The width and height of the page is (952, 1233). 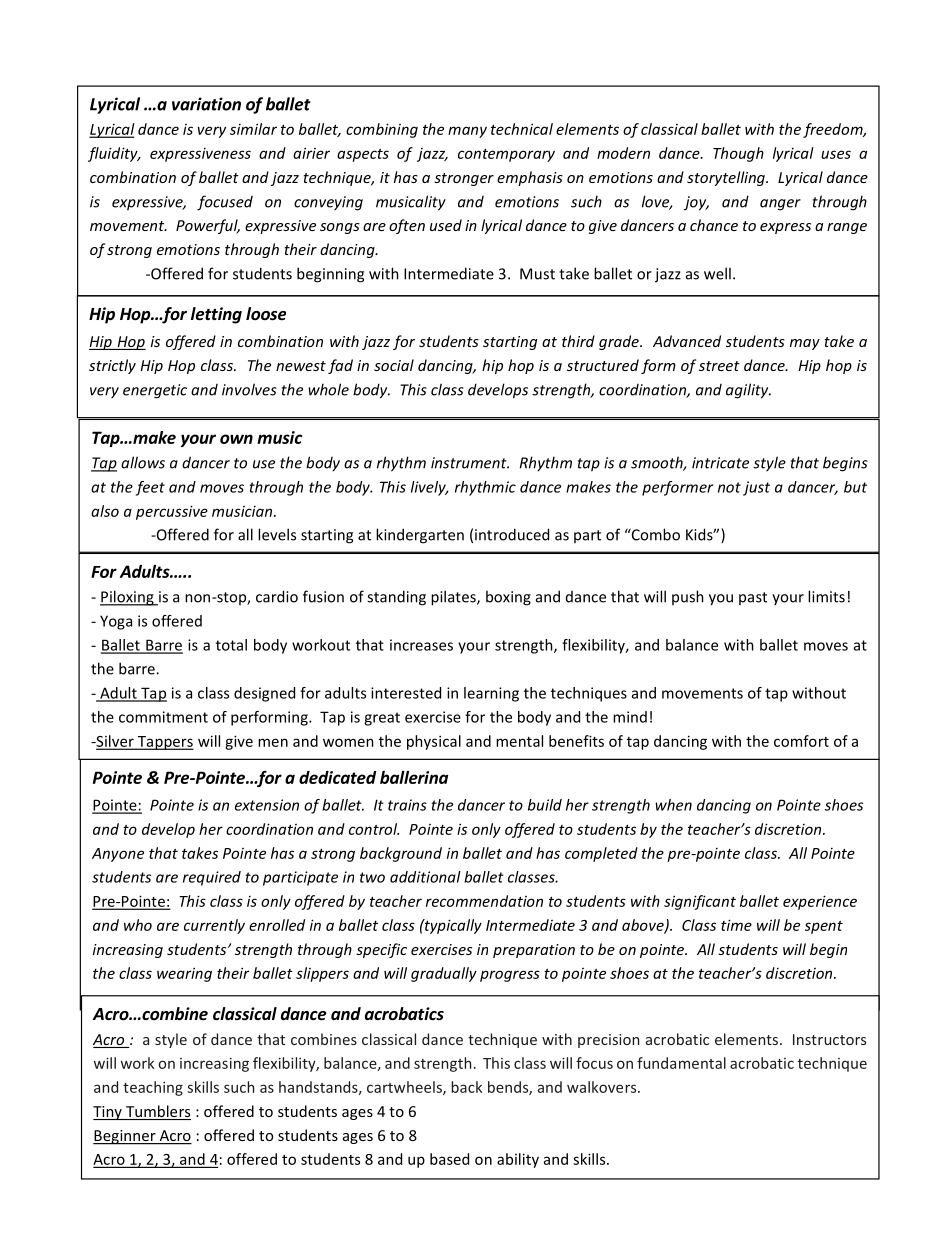 What do you see at coordinates (467, 132) in the page?
I see `many` at bounding box center [467, 132].
